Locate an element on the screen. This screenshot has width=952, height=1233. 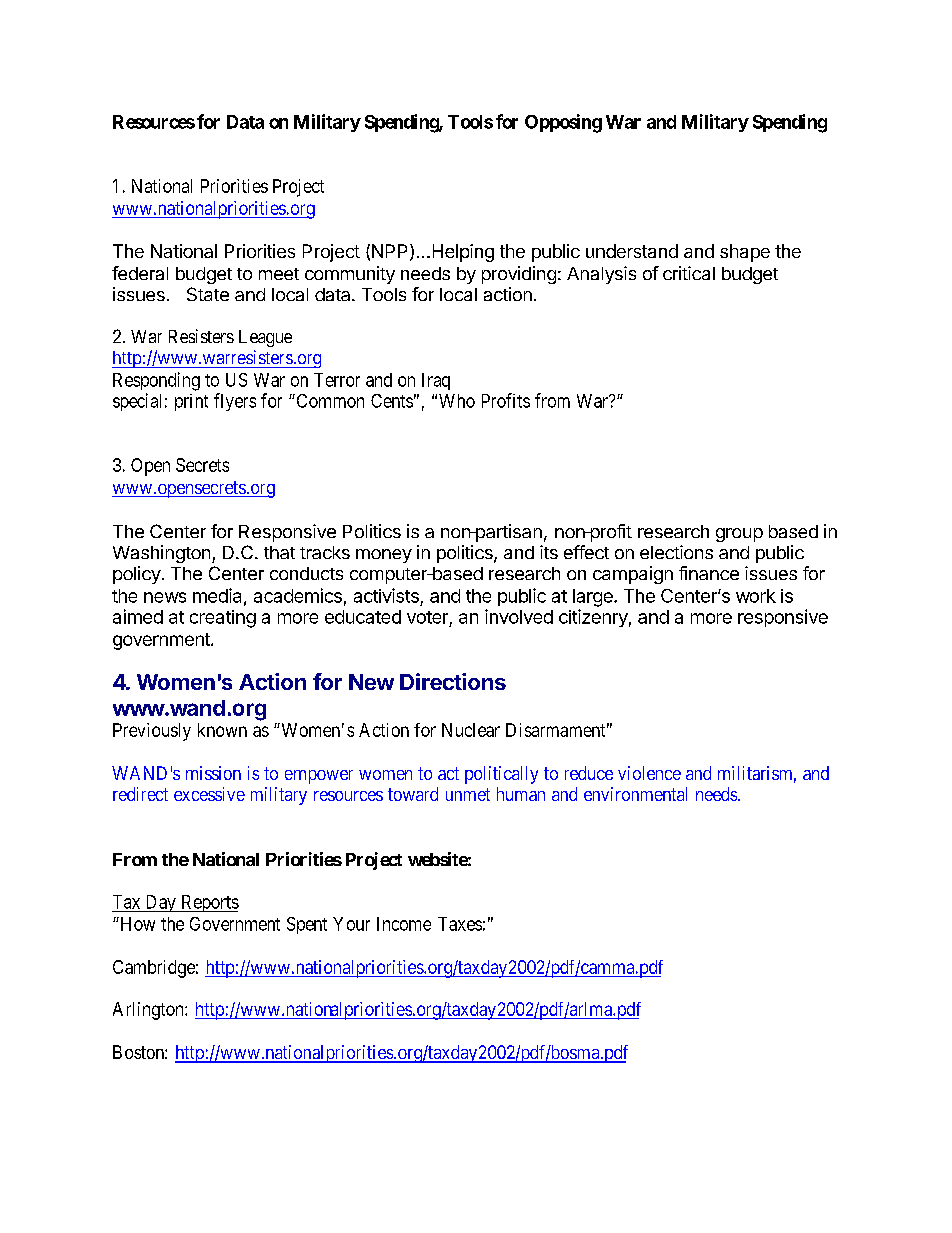
League is located at coordinates (265, 338).
